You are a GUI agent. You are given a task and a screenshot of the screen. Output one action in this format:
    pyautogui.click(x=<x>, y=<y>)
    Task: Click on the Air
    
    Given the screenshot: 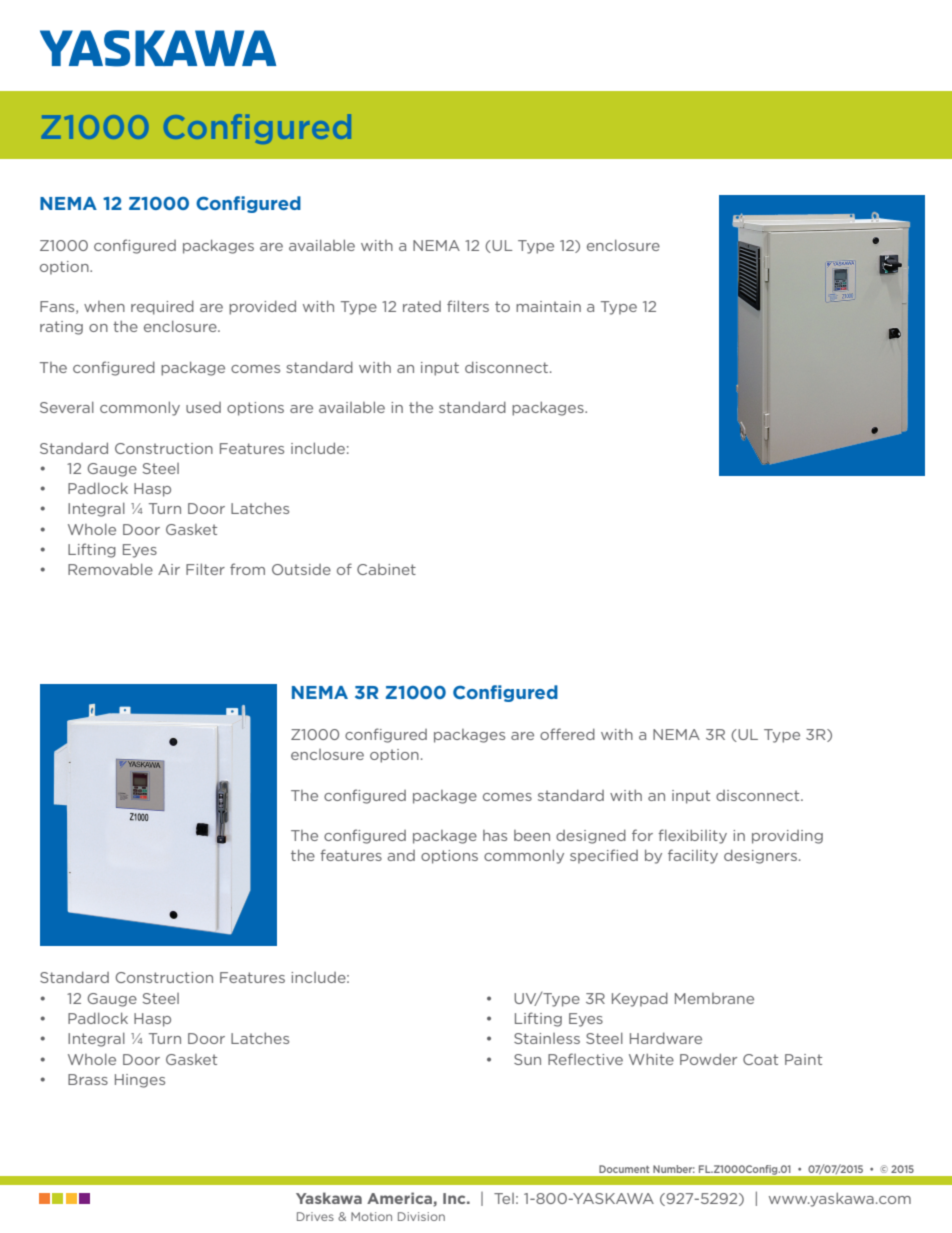 What is the action you would take?
    pyautogui.click(x=169, y=569)
